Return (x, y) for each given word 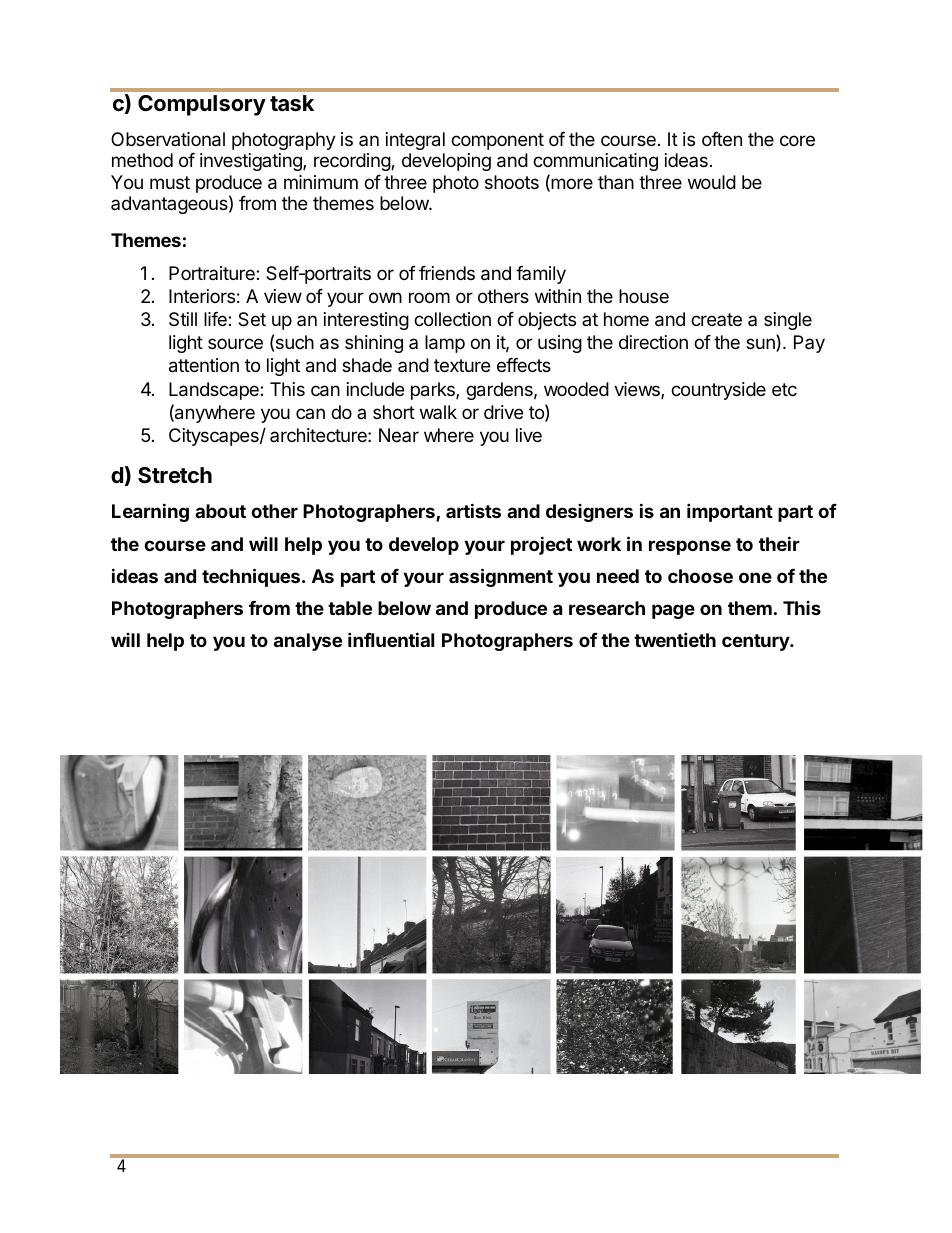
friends (447, 273)
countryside (718, 391)
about (220, 511)
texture (462, 365)
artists (473, 510)
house (644, 296)
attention (204, 365)
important (730, 512)
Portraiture (213, 273)
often (722, 139)
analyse (308, 642)
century (757, 642)
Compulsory (202, 105)
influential (391, 639)
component (497, 141)
